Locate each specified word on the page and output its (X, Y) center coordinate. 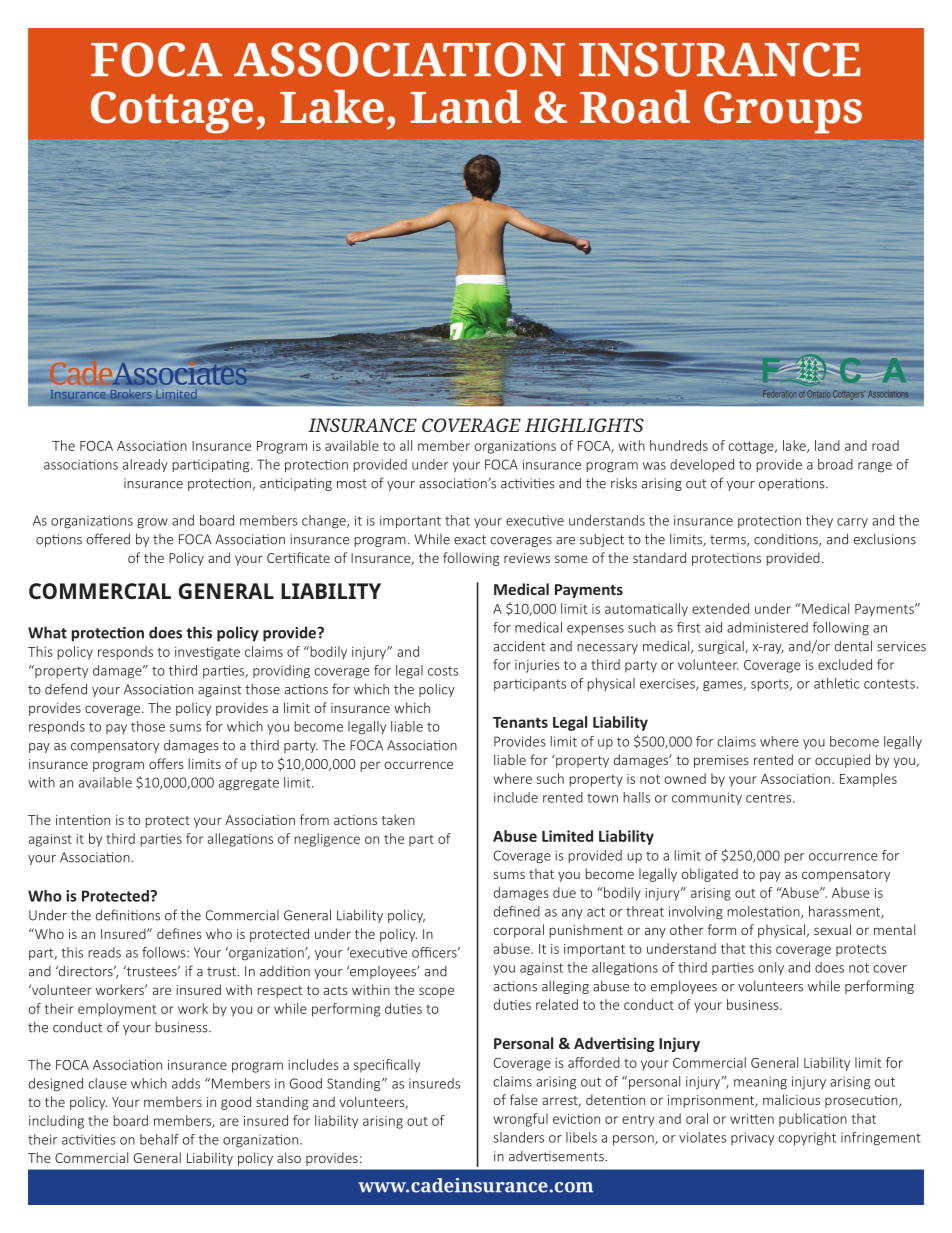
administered (767, 627)
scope (436, 992)
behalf (159, 1139)
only (771, 968)
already (145, 465)
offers (166, 763)
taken (398, 819)
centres (768, 798)
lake (795, 446)
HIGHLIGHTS (584, 425)
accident (519, 646)
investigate (207, 653)
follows (165, 952)
